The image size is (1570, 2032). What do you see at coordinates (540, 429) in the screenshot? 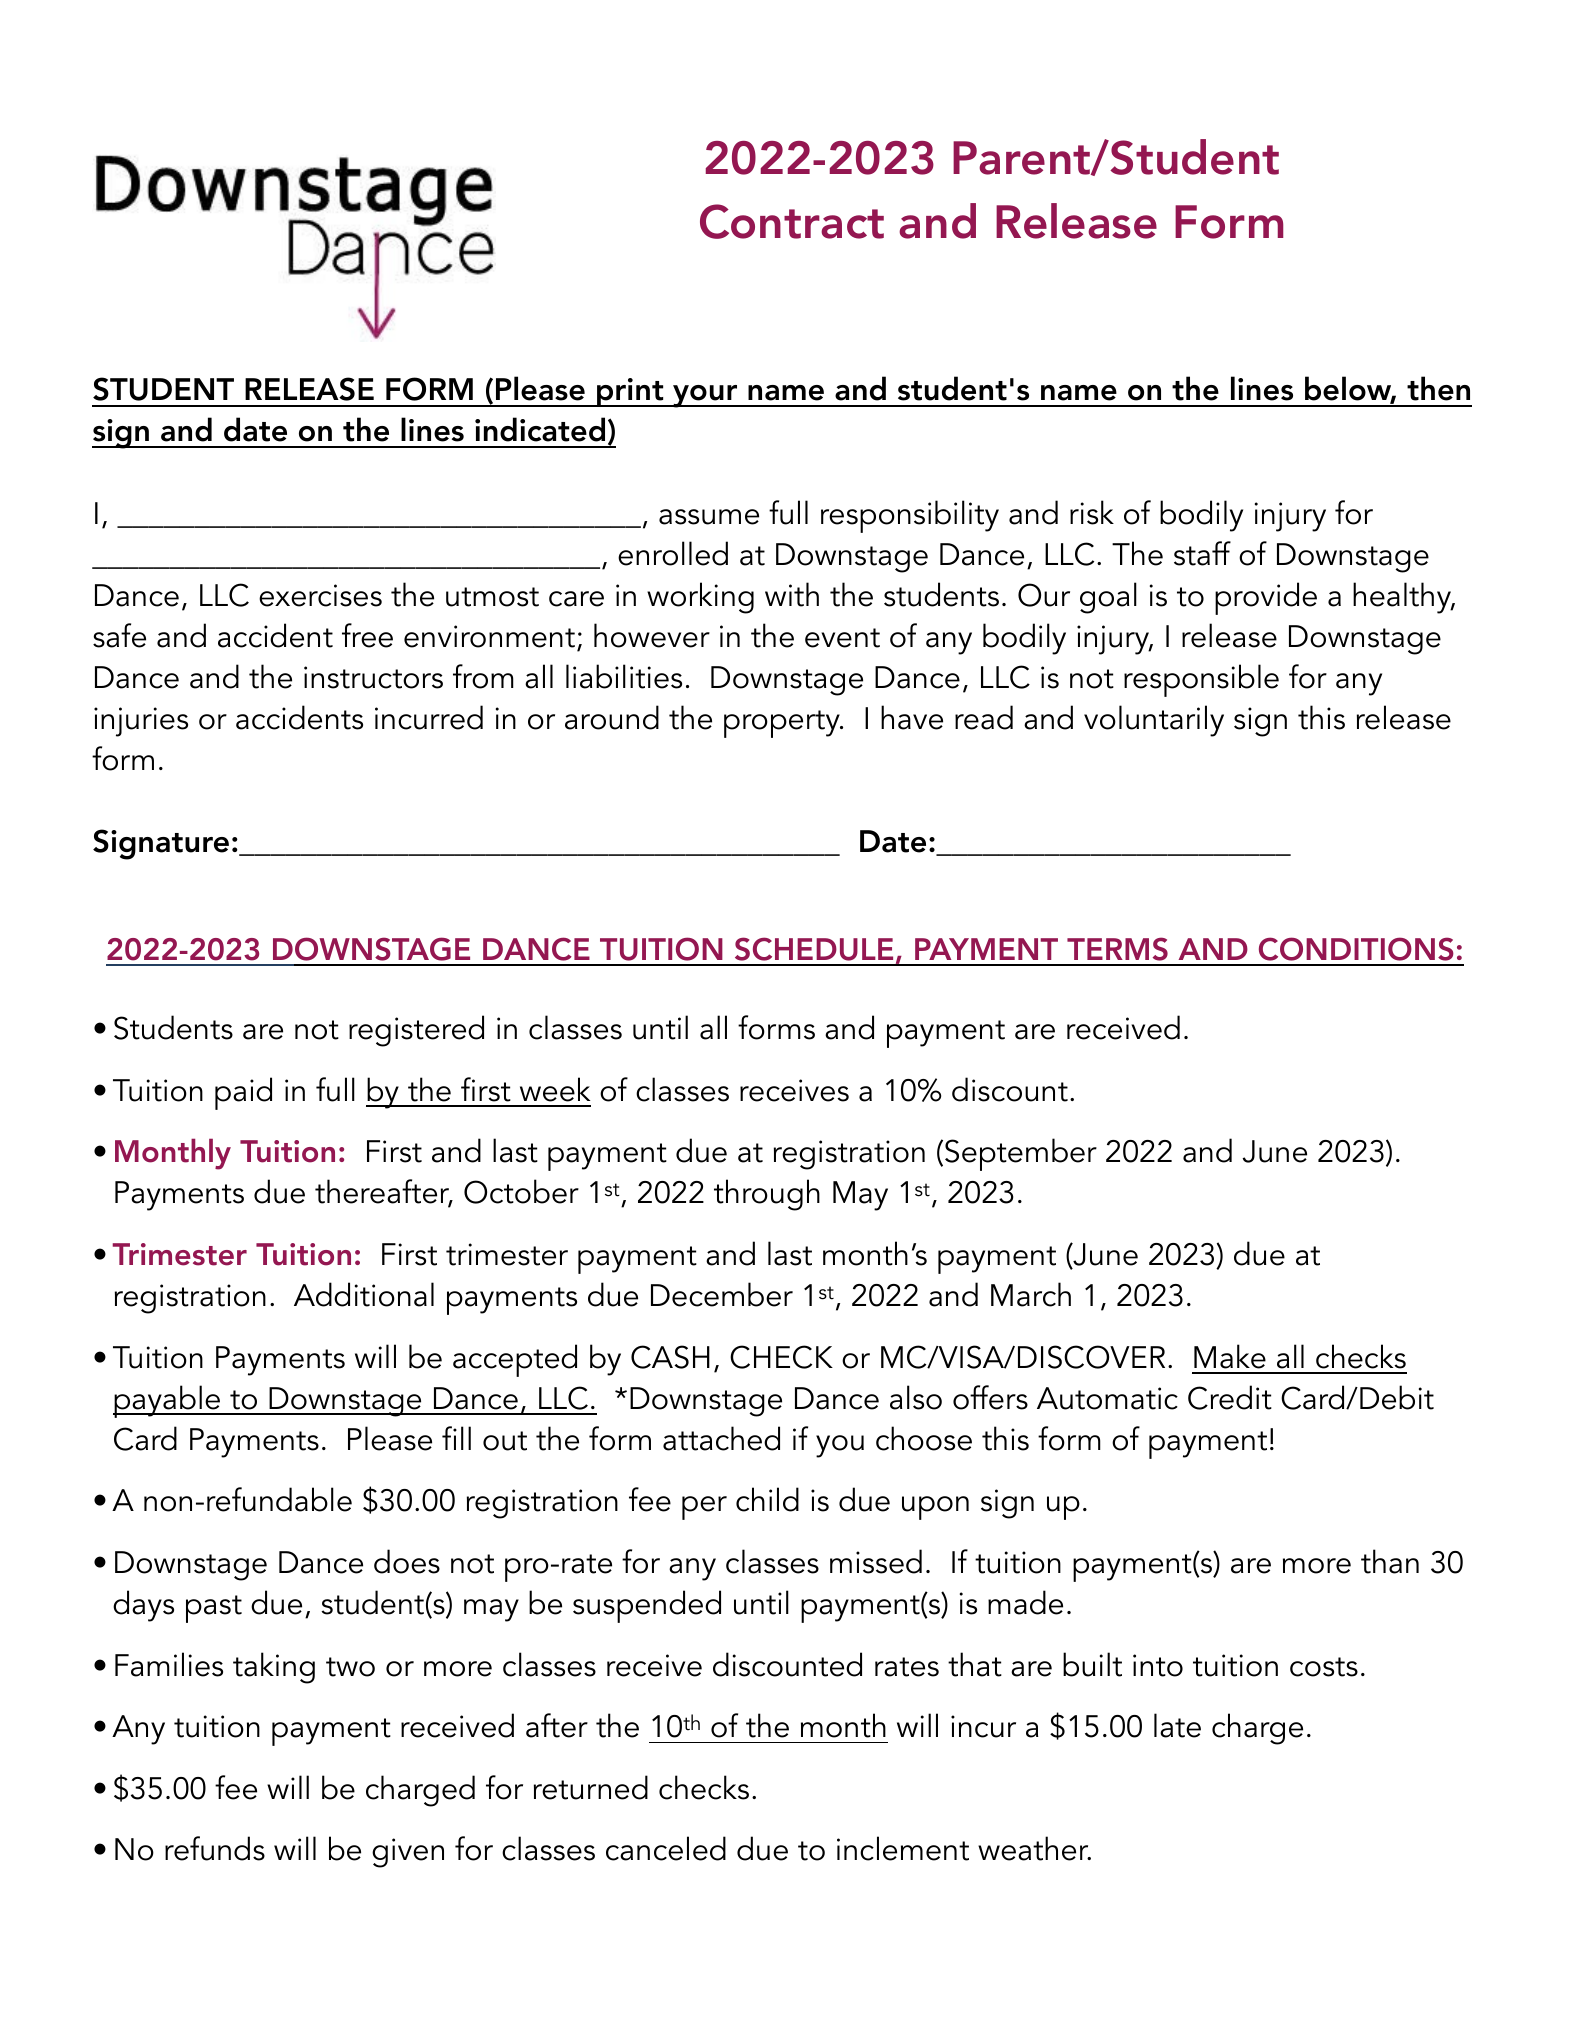
I see `indicated` at bounding box center [540, 429].
